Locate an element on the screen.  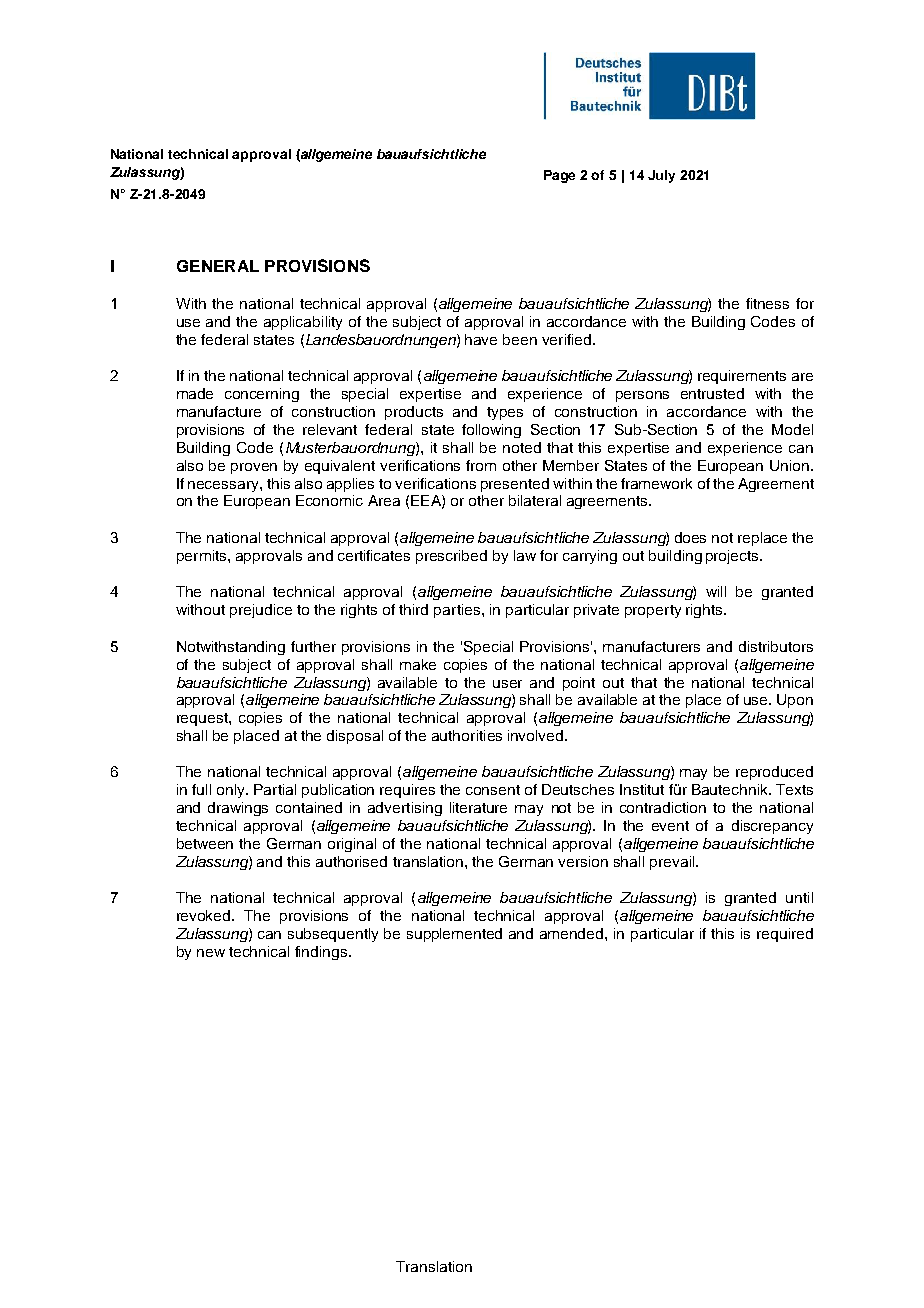
types is located at coordinates (505, 413).
